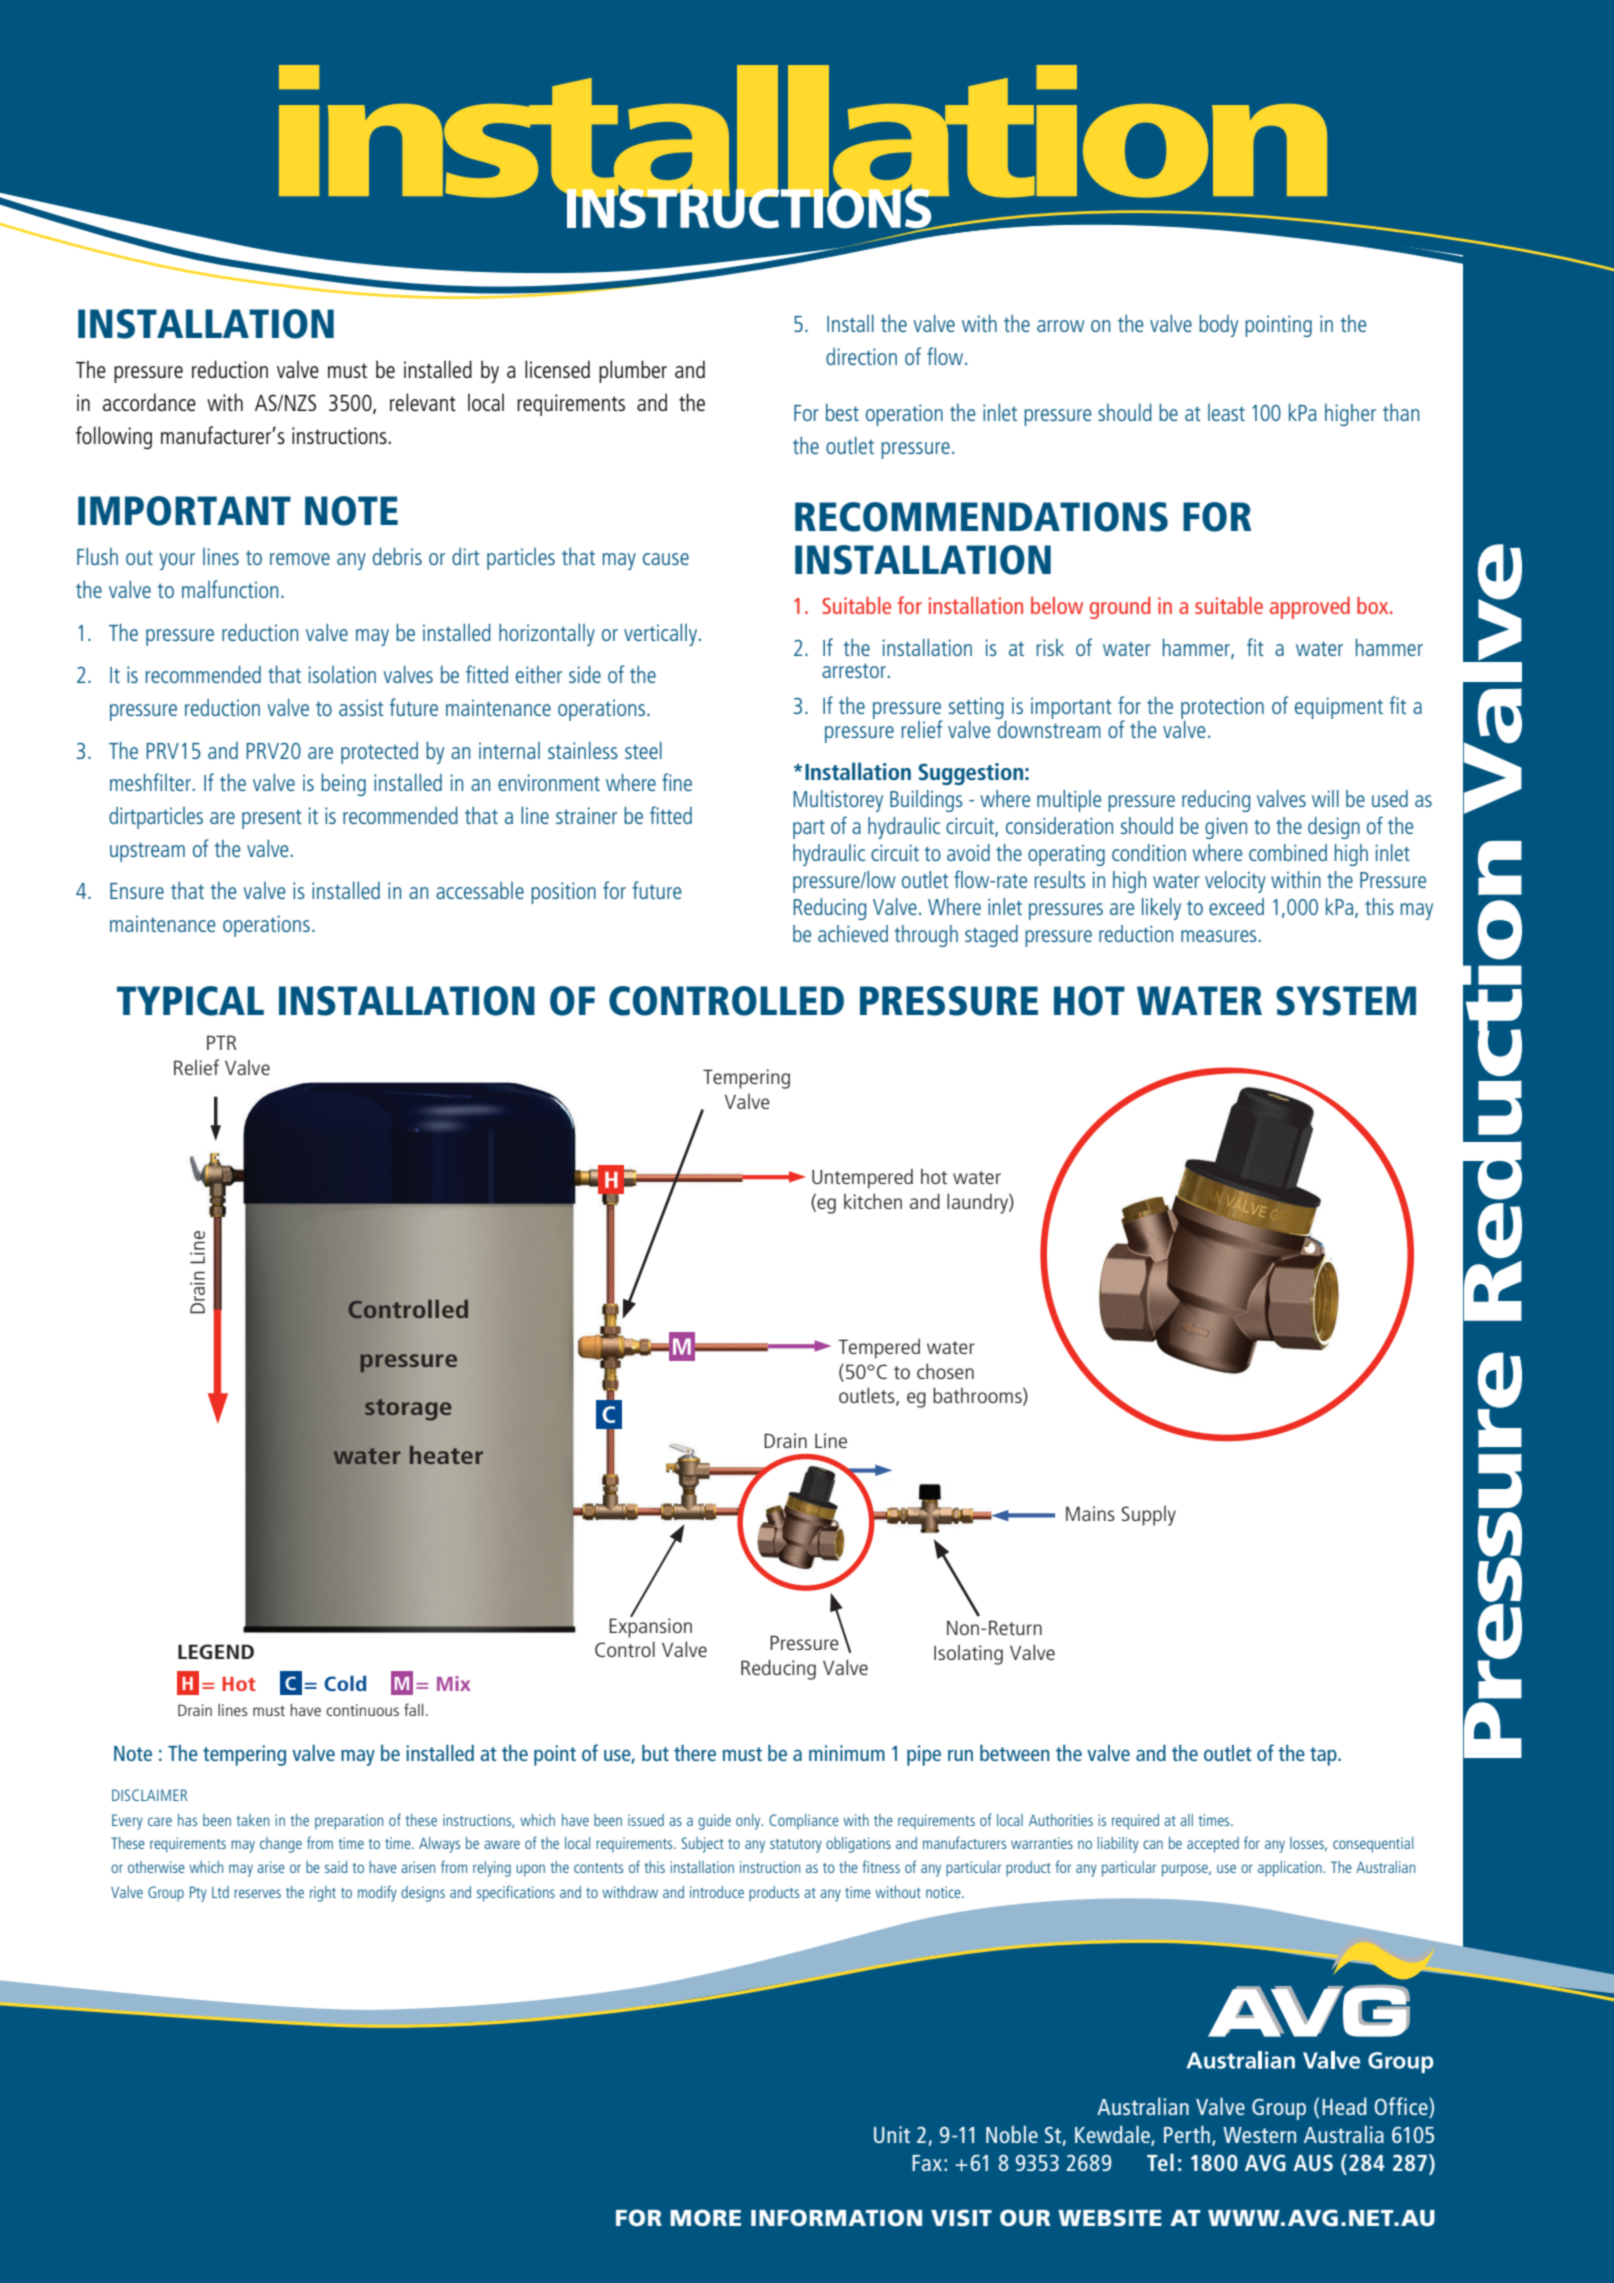 The height and width of the screenshot is (2283, 1614). What do you see at coordinates (149, 402) in the screenshot?
I see `accordance` at bounding box center [149, 402].
